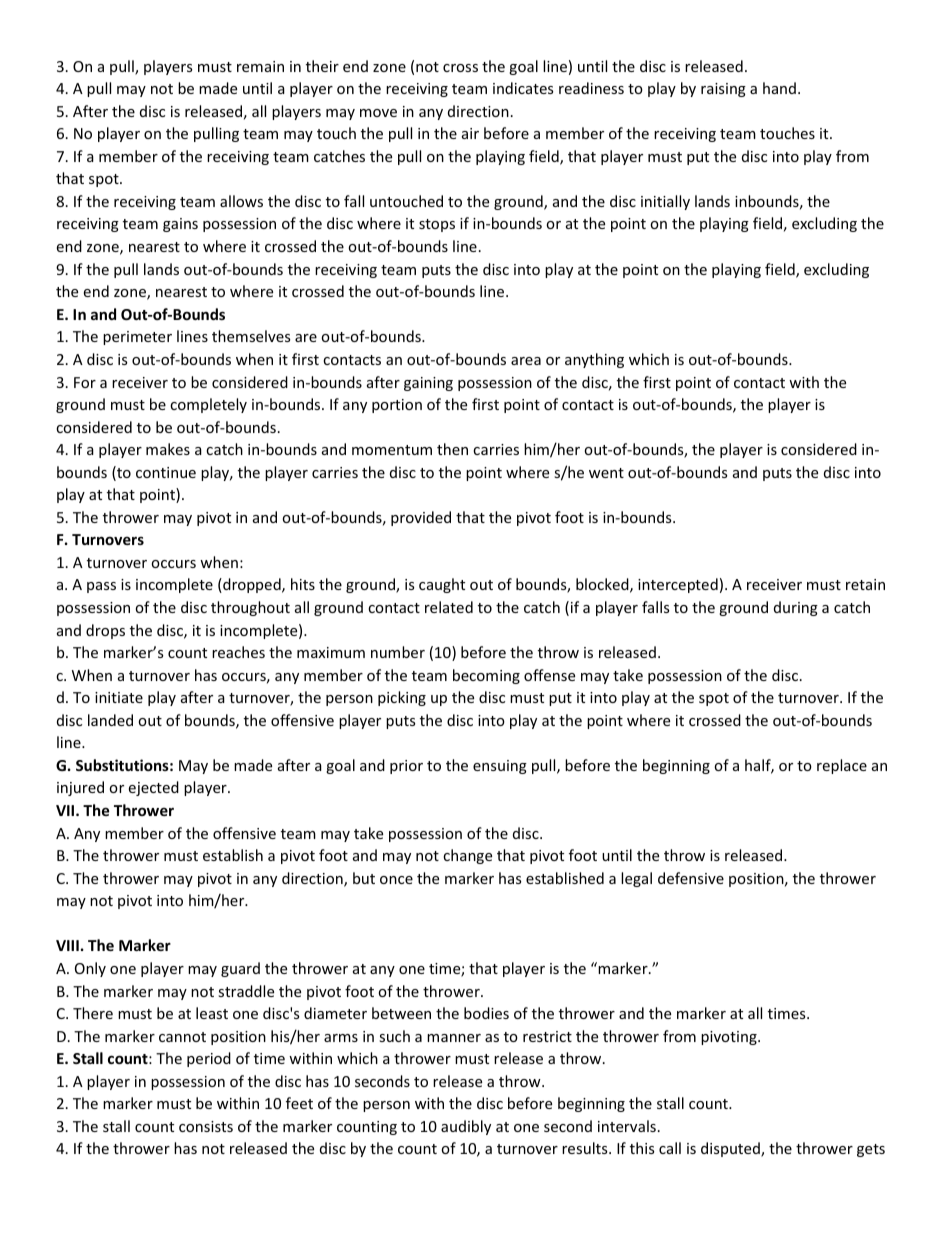  What do you see at coordinates (260, 66) in the image?
I see `remain` at bounding box center [260, 66].
